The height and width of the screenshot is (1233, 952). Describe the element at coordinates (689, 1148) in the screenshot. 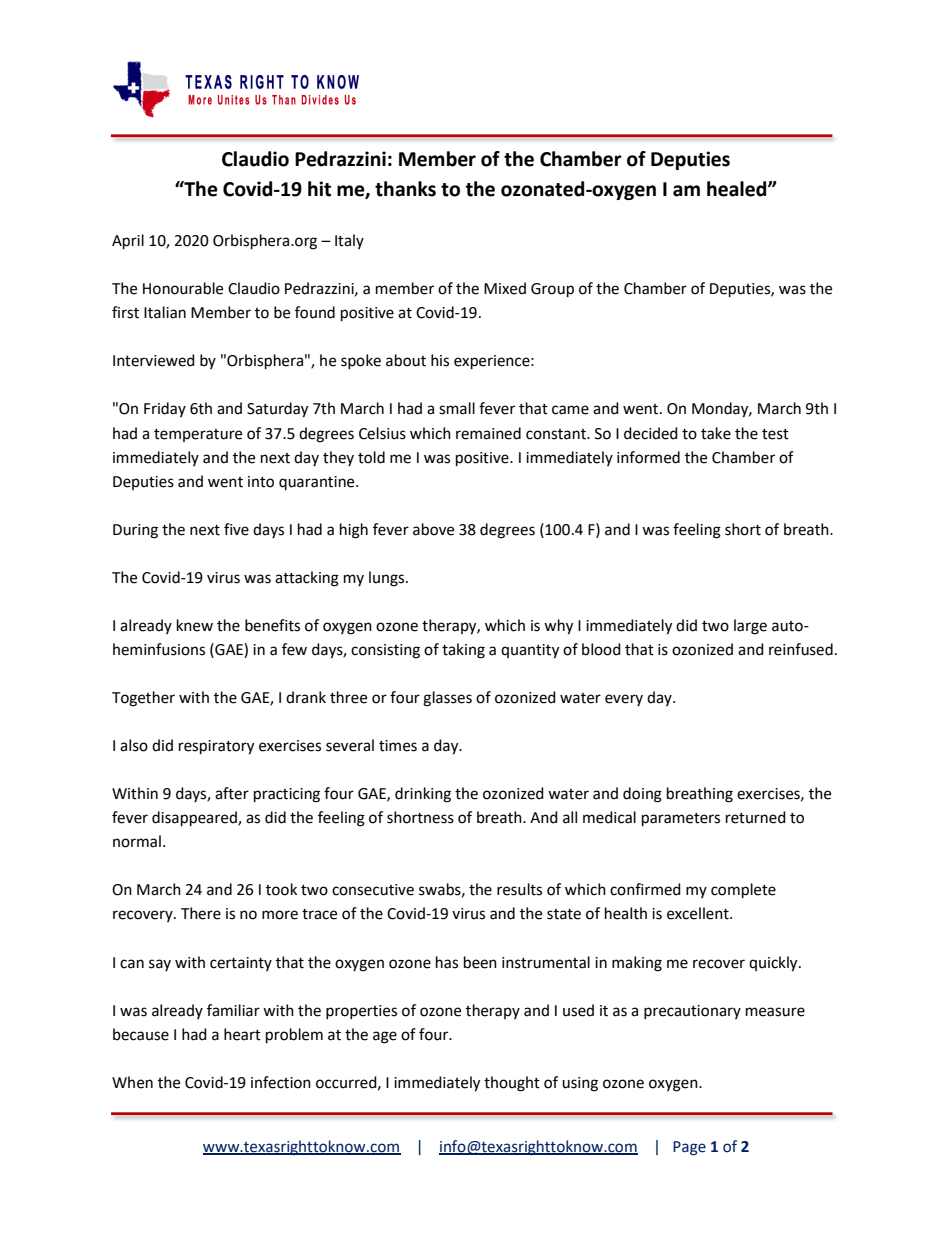

I see `Page` at that location.
